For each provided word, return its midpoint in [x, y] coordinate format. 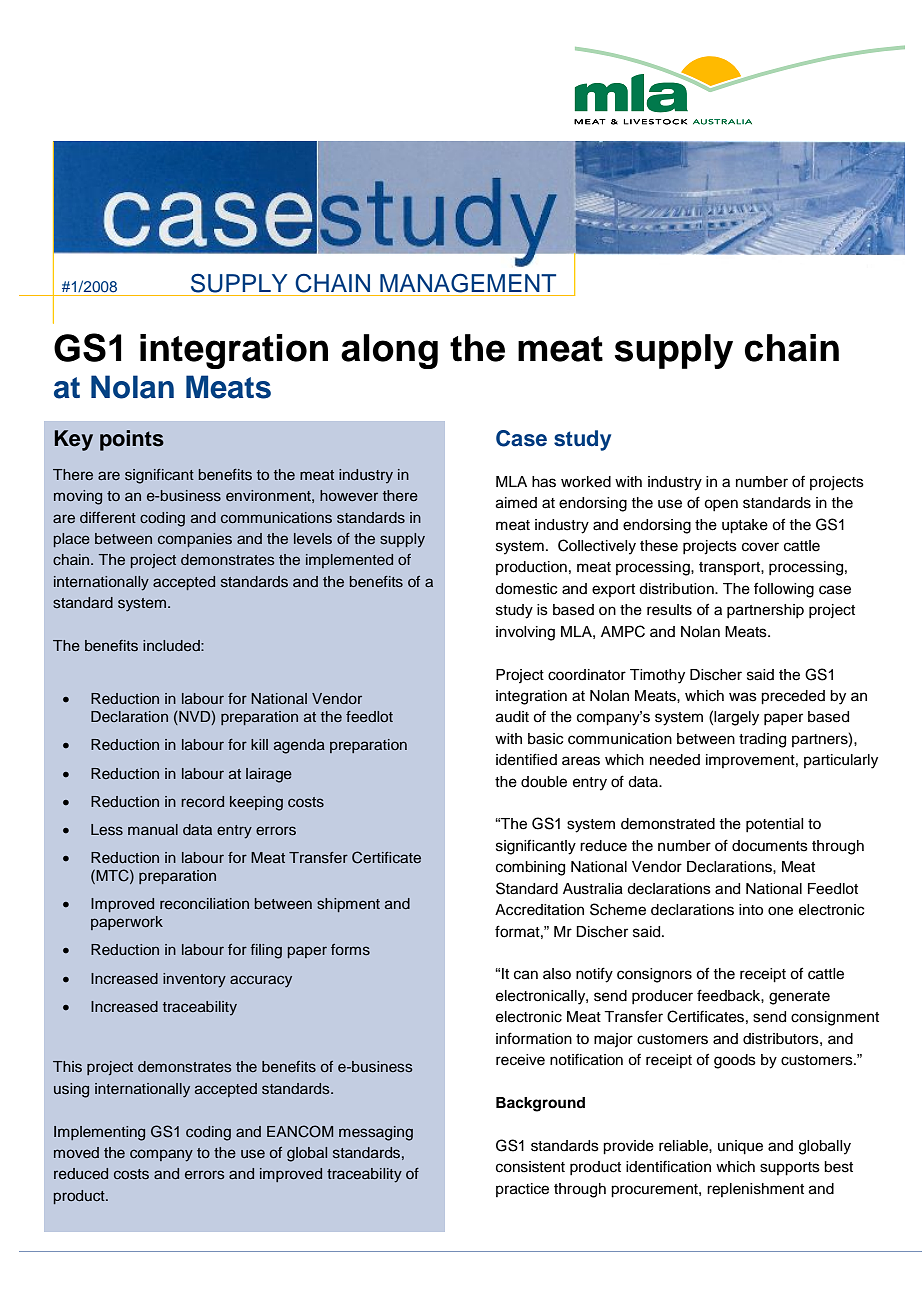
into [751, 910]
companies [195, 540]
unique [740, 1147]
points [132, 440]
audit [512, 717]
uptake [745, 526]
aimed [516, 503]
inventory [194, 980]
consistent [530, 1167]
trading [762, 740]
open [721, 505]
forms [350, 950]
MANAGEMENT [468, 283]
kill [259, 744]
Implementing [99, 1133]
